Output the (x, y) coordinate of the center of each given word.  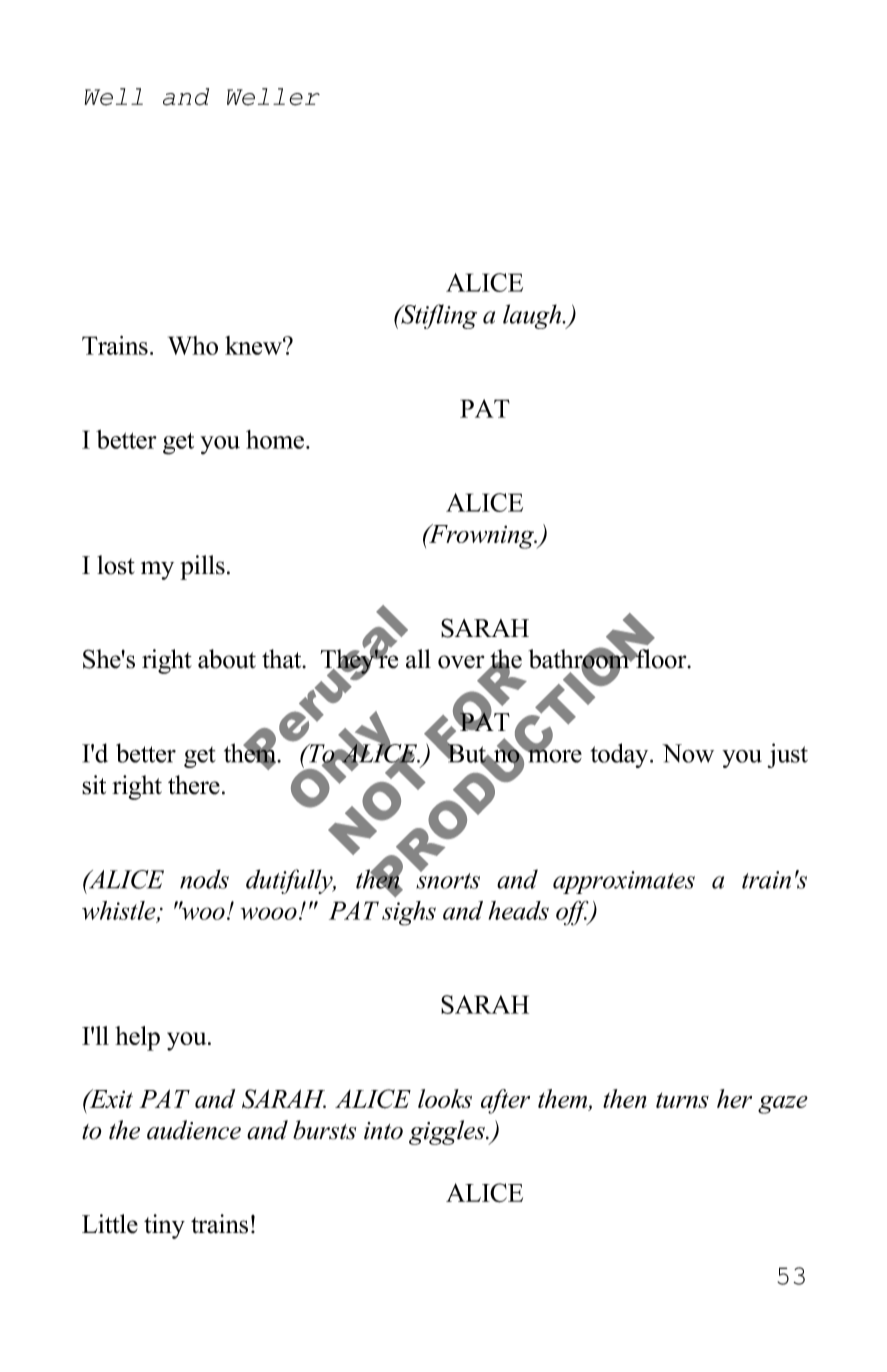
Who (193, 345)
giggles (448, 1132)
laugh (533, 316)
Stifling (438, 316)
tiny (164, 1226)
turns (682, 1100)
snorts (448, 880)
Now (688, 753)
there (194, 785)
